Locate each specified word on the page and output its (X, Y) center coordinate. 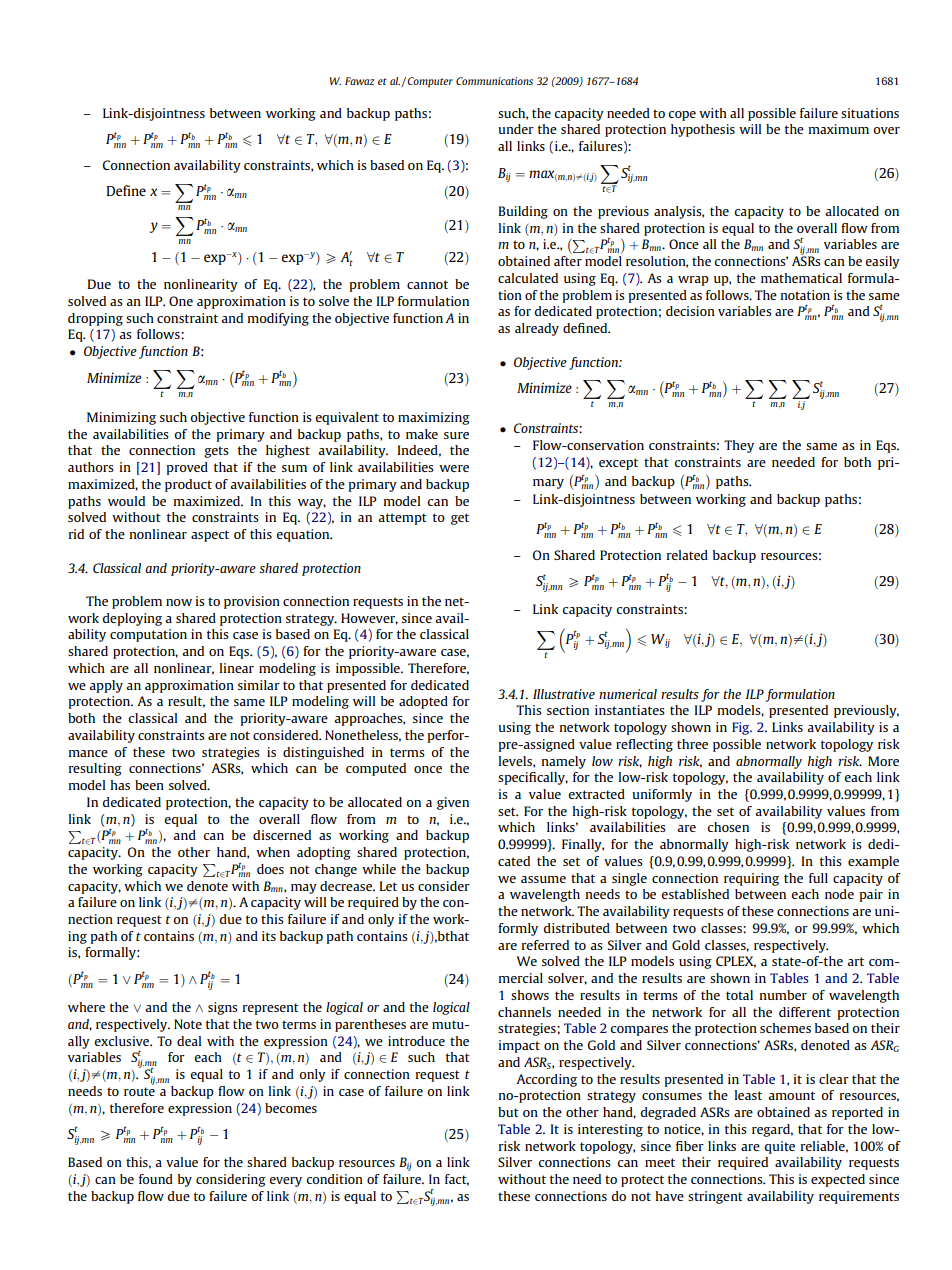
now (179, 602)
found (156, 1179)
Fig (742, 728)
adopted (423, 702)
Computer (430, 82)
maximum (838, 129)
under (516, 129)
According (546, 1080)
